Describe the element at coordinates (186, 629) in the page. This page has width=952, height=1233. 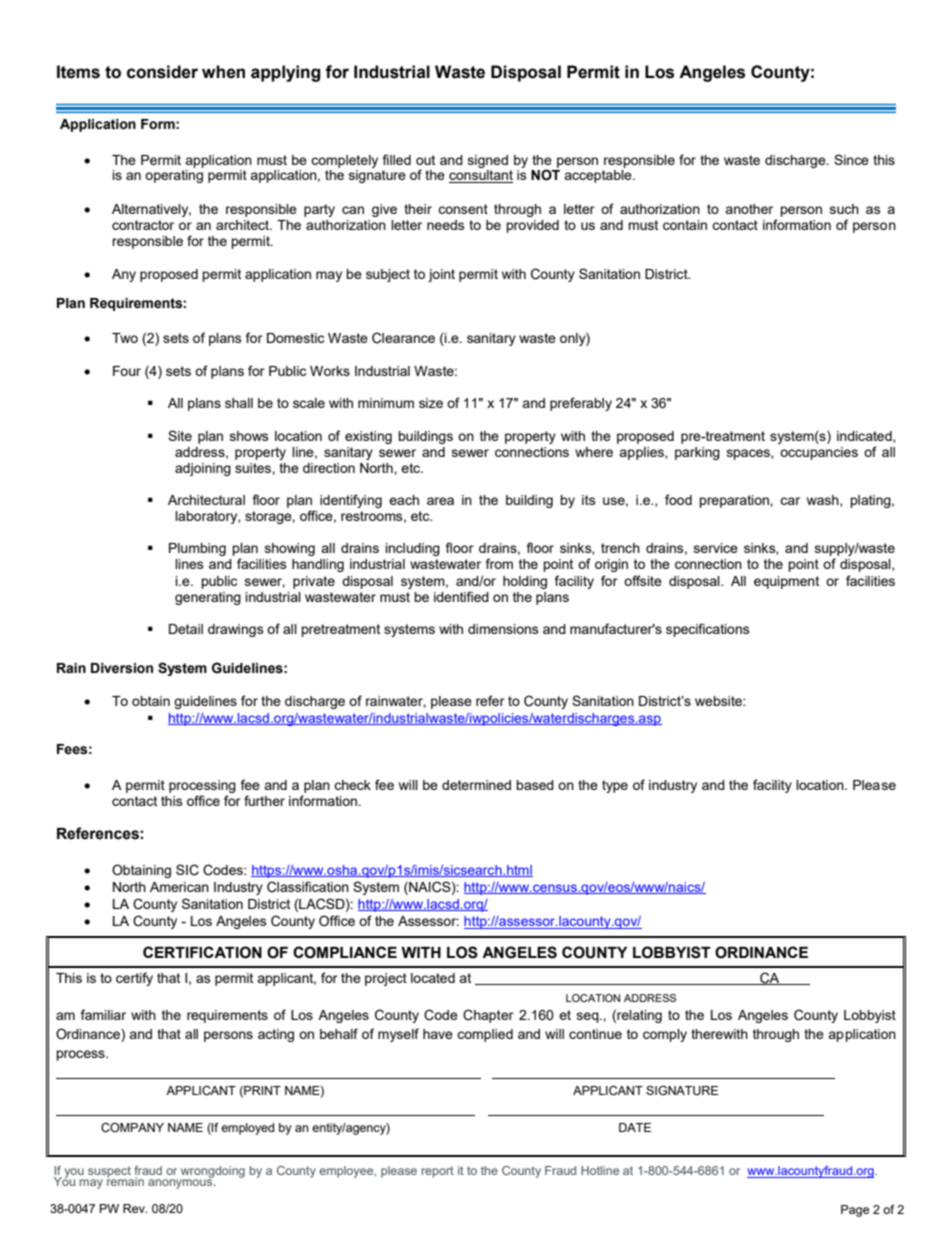
I see `Detail` at that location.
